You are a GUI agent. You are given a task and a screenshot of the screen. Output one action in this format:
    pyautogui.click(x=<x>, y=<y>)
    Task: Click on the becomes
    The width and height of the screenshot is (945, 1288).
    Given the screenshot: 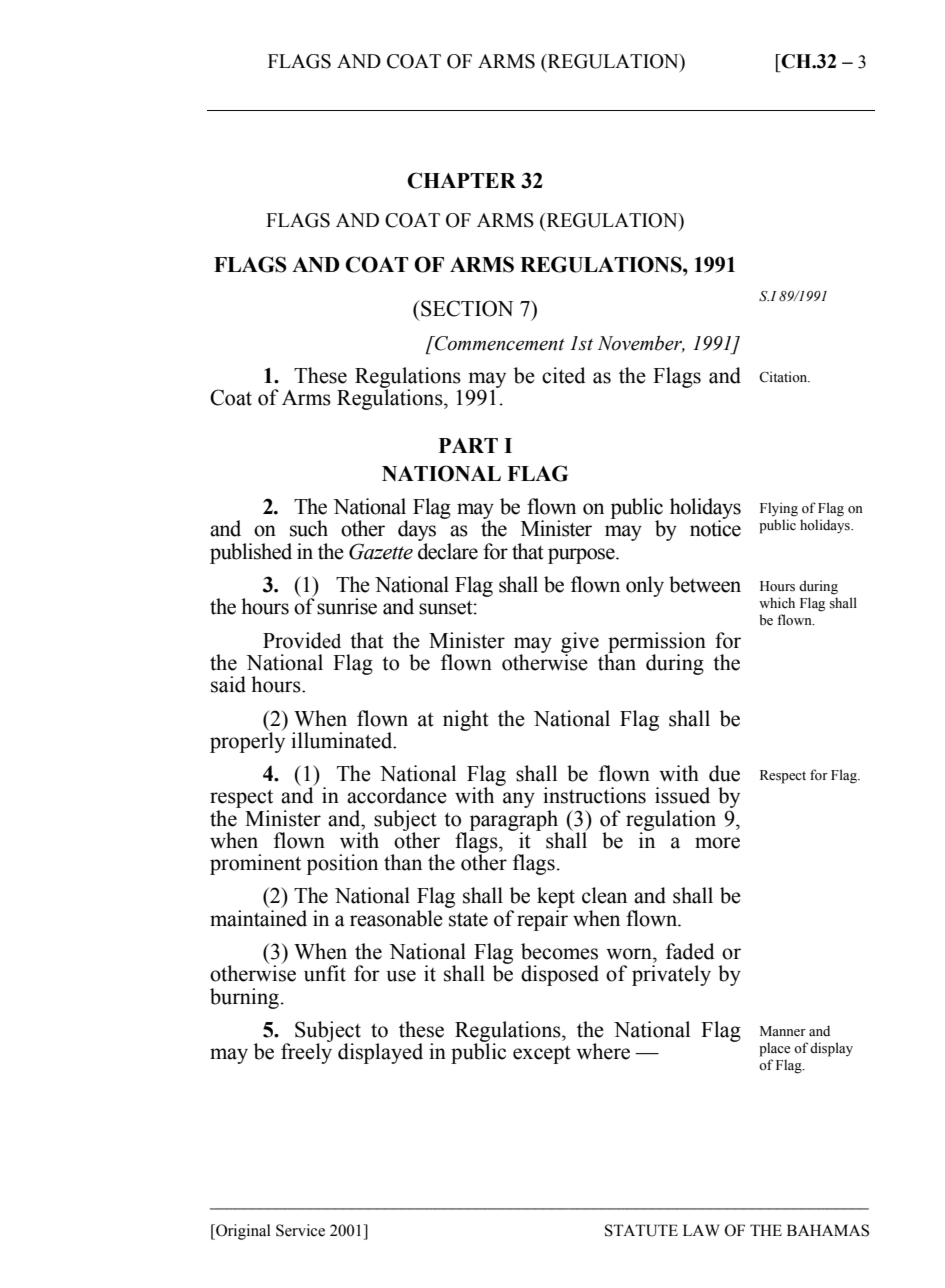 What is the action you would take?
    pyautogui.click(x=559, y=951)
